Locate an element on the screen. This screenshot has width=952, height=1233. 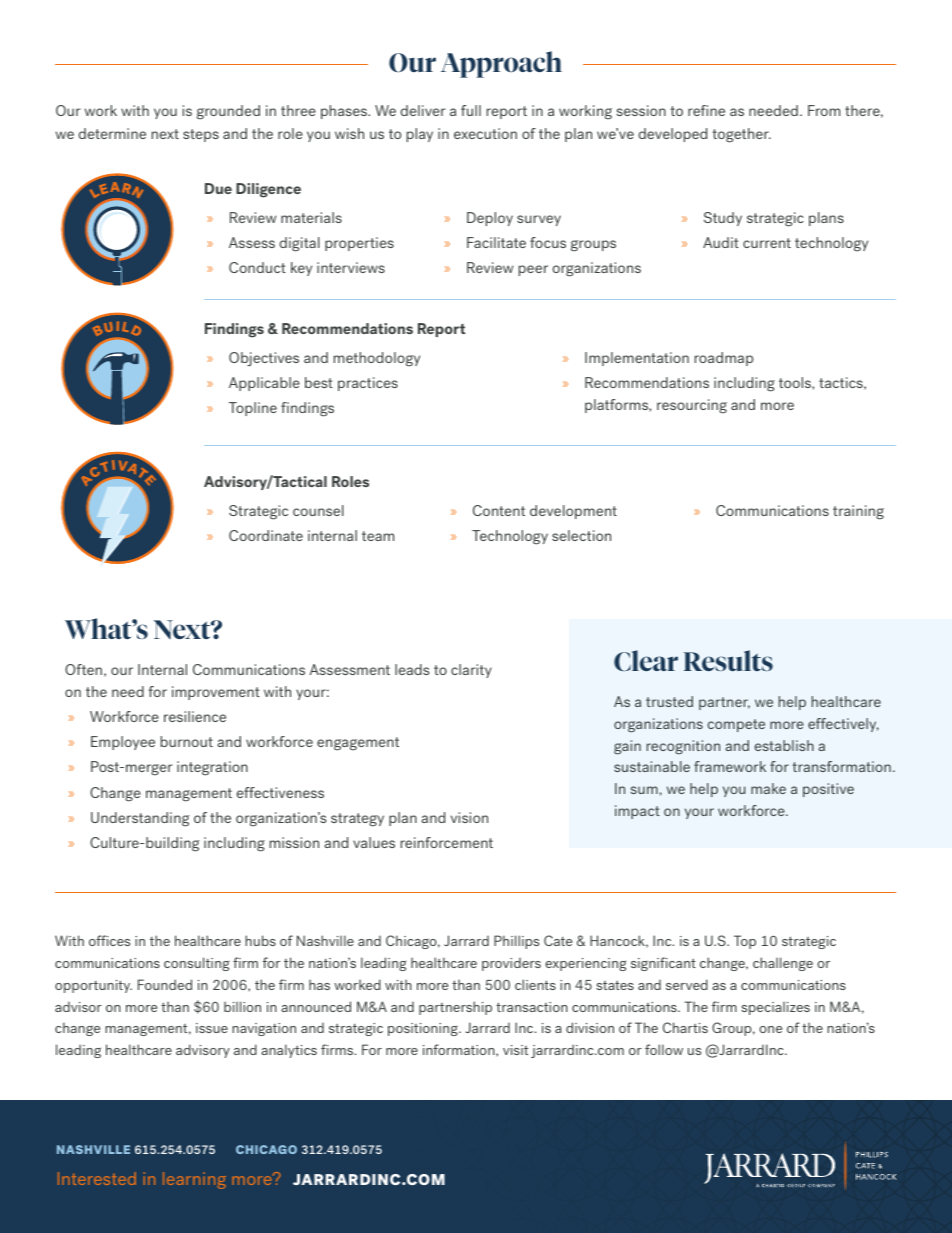
Interested is located at coordinates (97, 1178).
